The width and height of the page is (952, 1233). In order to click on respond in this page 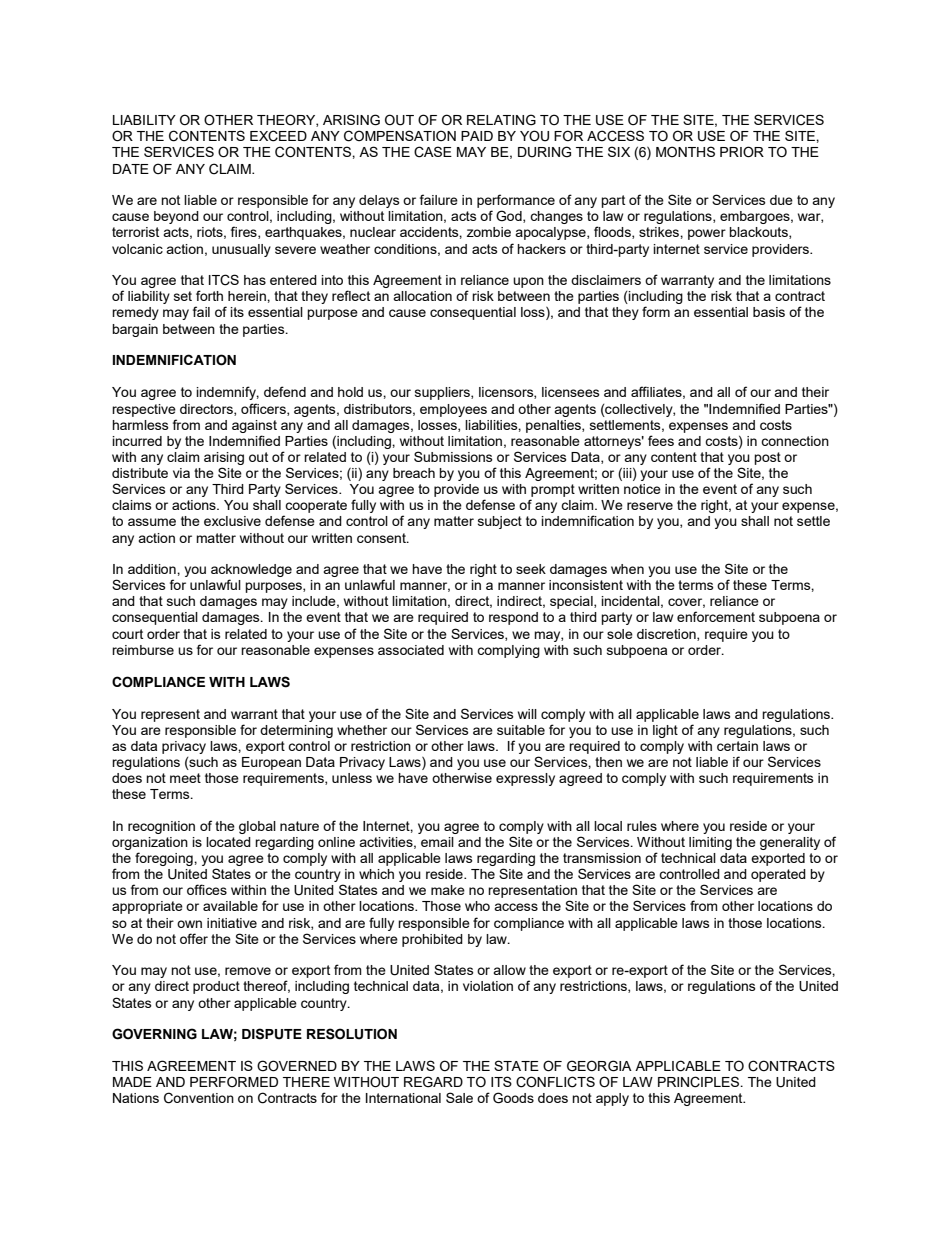, I will do `click(513, 618)`.
